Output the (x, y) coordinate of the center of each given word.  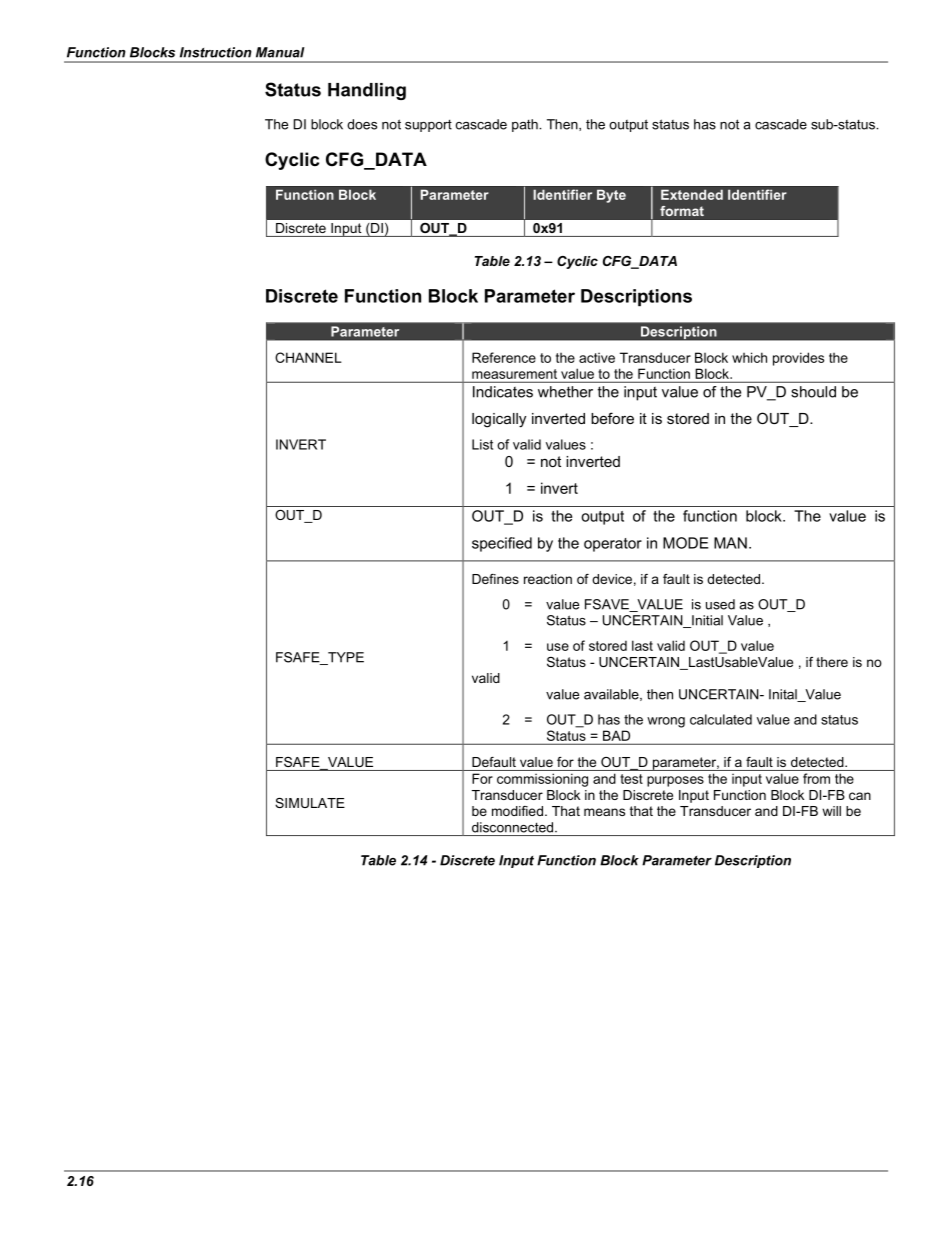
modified (517, 811)
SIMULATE (310, 803)
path (526, 125)
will (831, 811)
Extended (692, 194)
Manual (280, 52)
